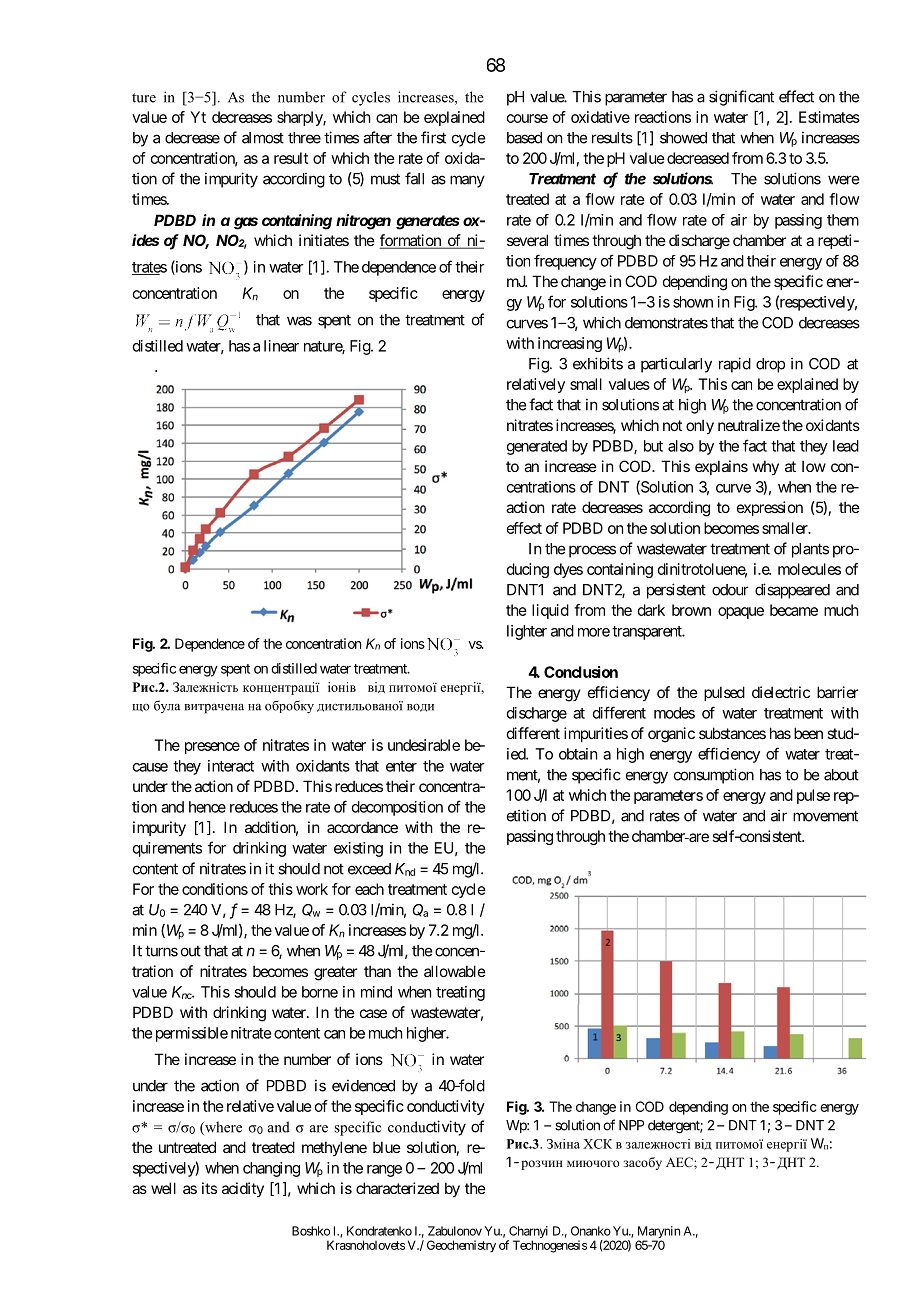 Image resolution: width=924 pixels, height=1308 pixels. I want to click on expression, so click(770, 508).
